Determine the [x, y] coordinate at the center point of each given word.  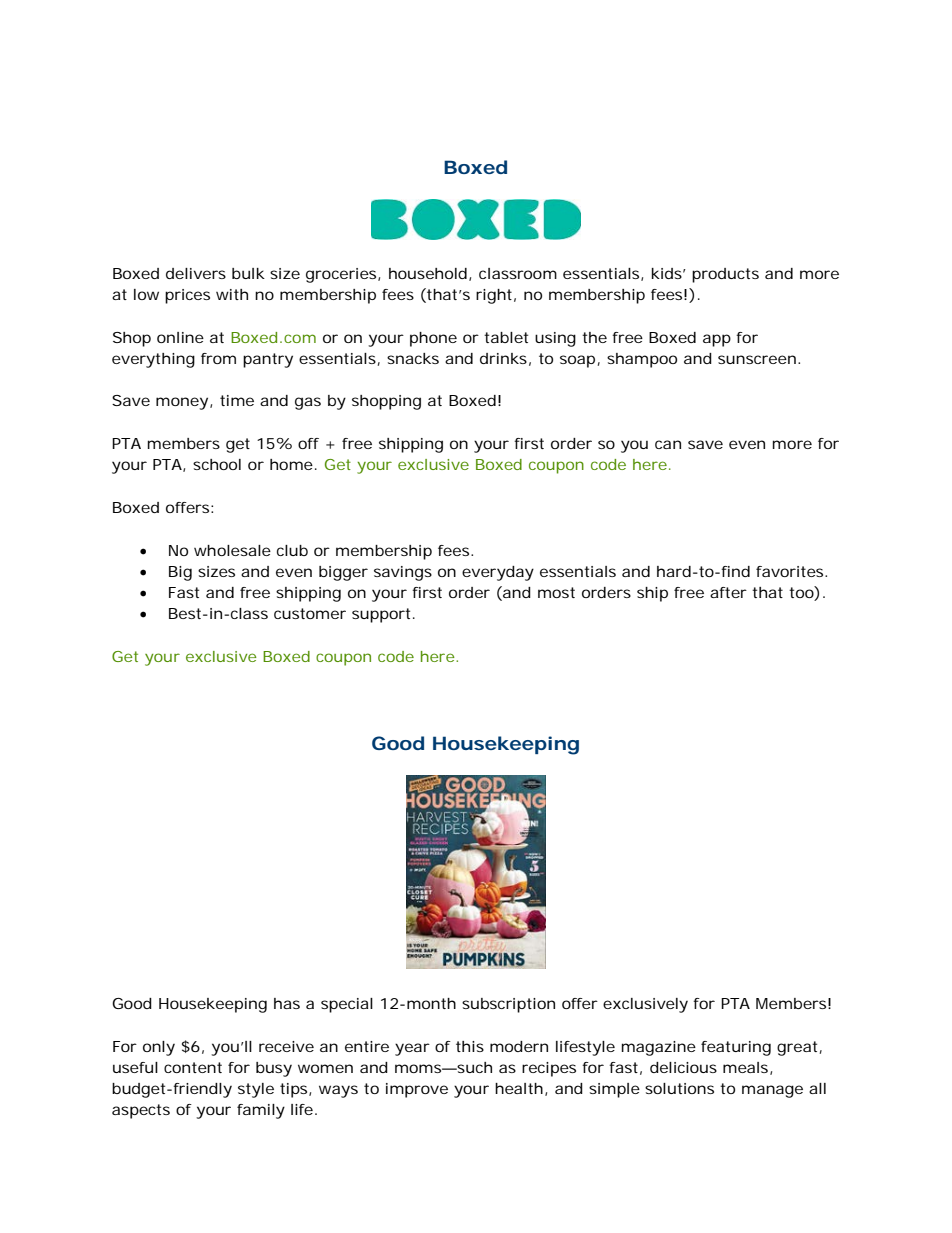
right [494, 296]
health [519, 1088]
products [725, 275]
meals [745, 1067]
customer [310, 613]
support [381, 615]
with [232, 294]
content [193, 1067]
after [728, 592]
